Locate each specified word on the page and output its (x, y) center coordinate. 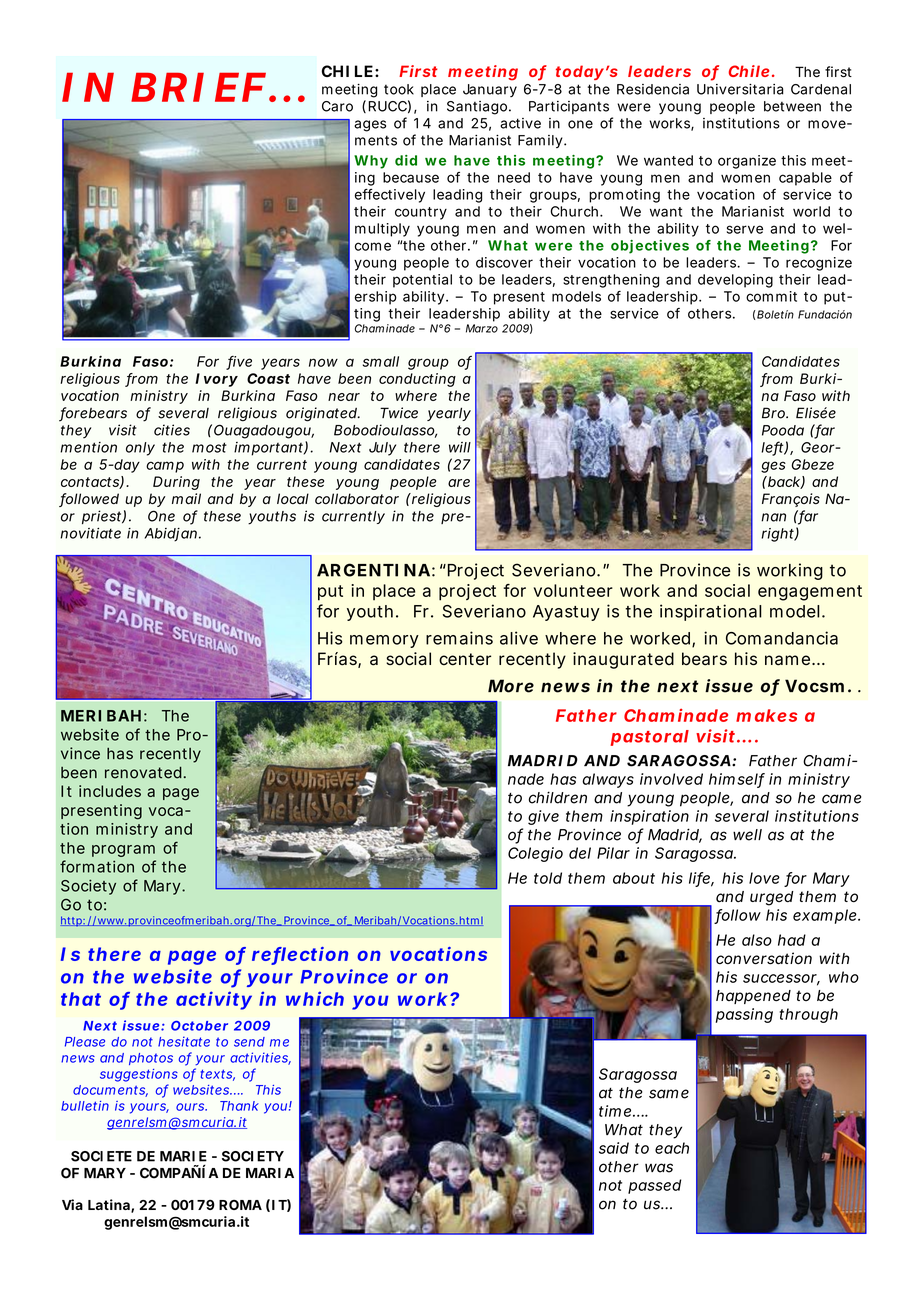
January (490, 90)
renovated (143, 773)
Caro (337, 106)
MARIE (183, 1156)
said (614, 1148)
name (789, 660)
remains (459, 638)
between (792, 106)
